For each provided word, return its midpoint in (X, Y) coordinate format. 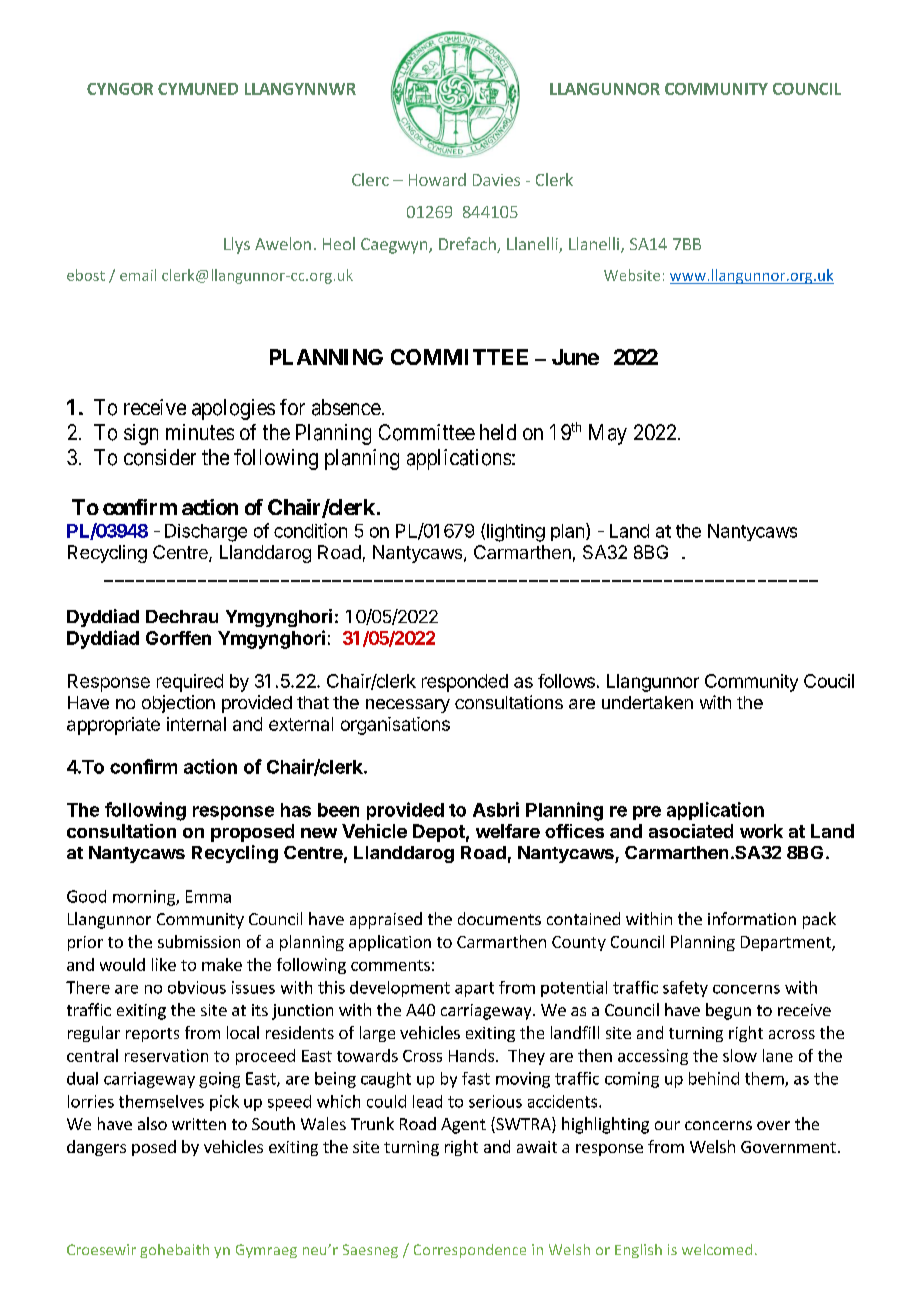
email (138, 275)
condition (310, 530)
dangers (96, 1148)
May (608, 434)
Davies (496, 180)
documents (499, 918)
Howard (437, 179)
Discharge (206, 533)
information (752, 918)
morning (145, 898)
